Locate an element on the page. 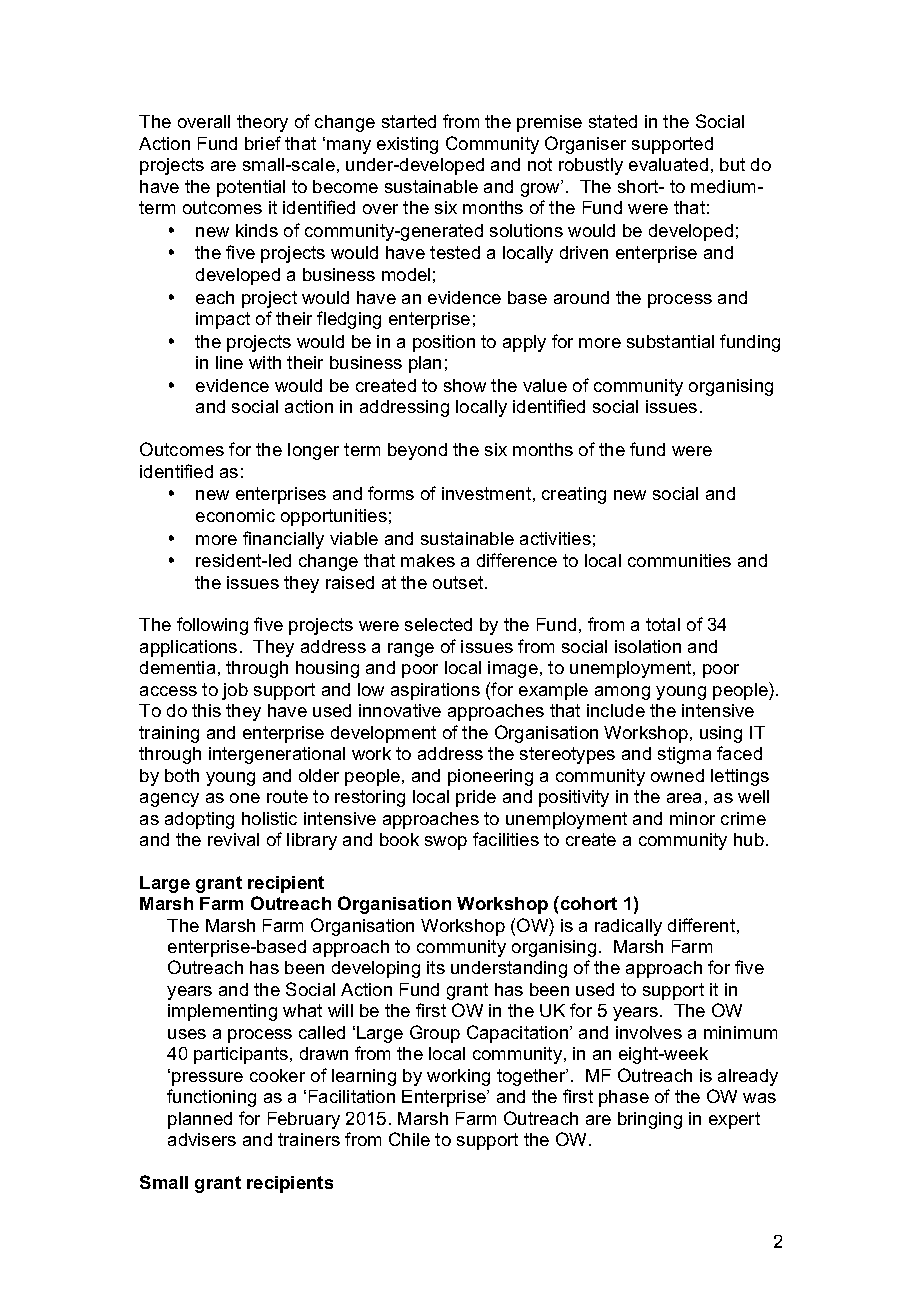 The height and width of the document is (1308, 924). evaluated is located at coordinates (668, 164).
